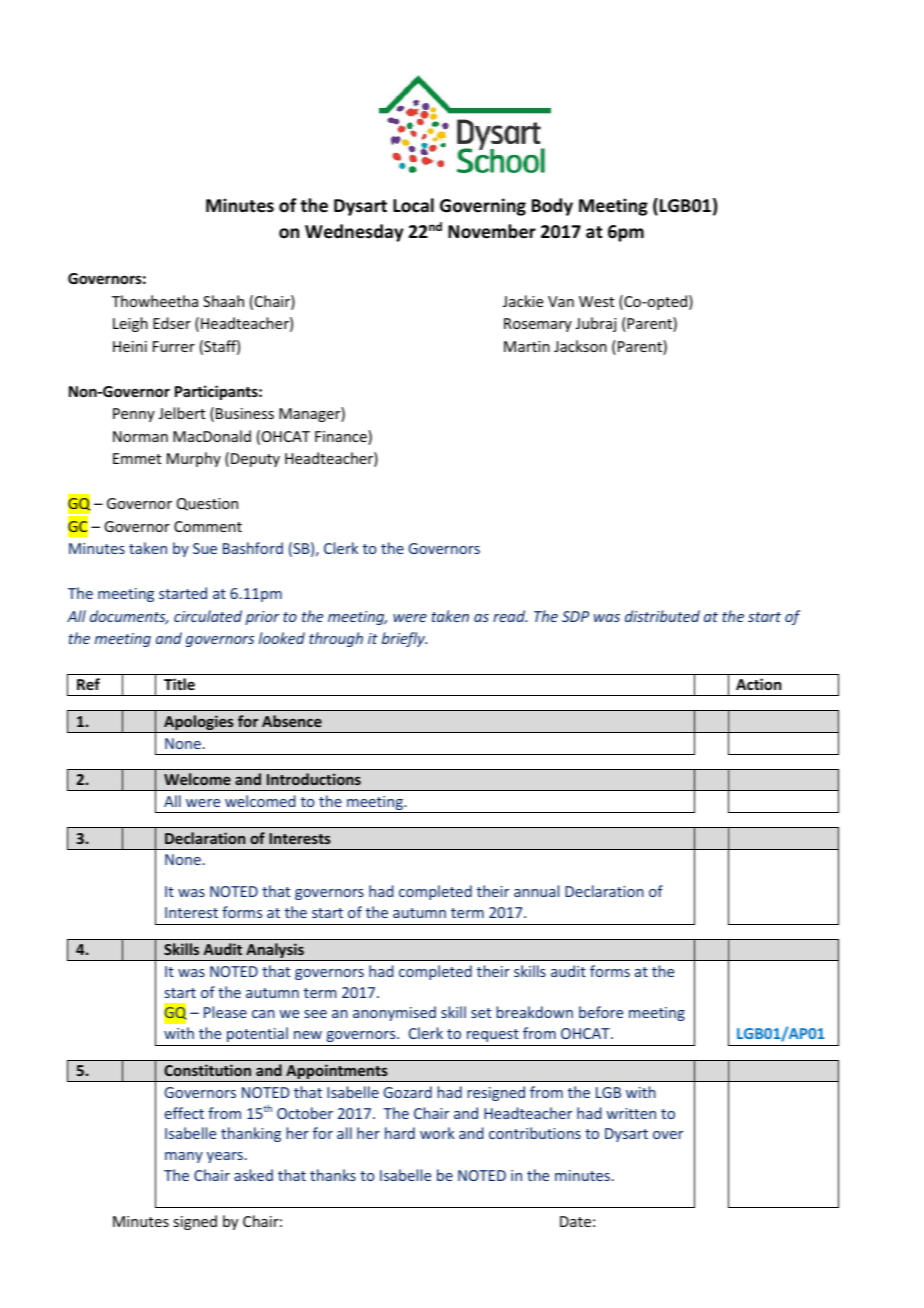 The image size is (924, 1308). I want to click on work, so click(437, 1133).
